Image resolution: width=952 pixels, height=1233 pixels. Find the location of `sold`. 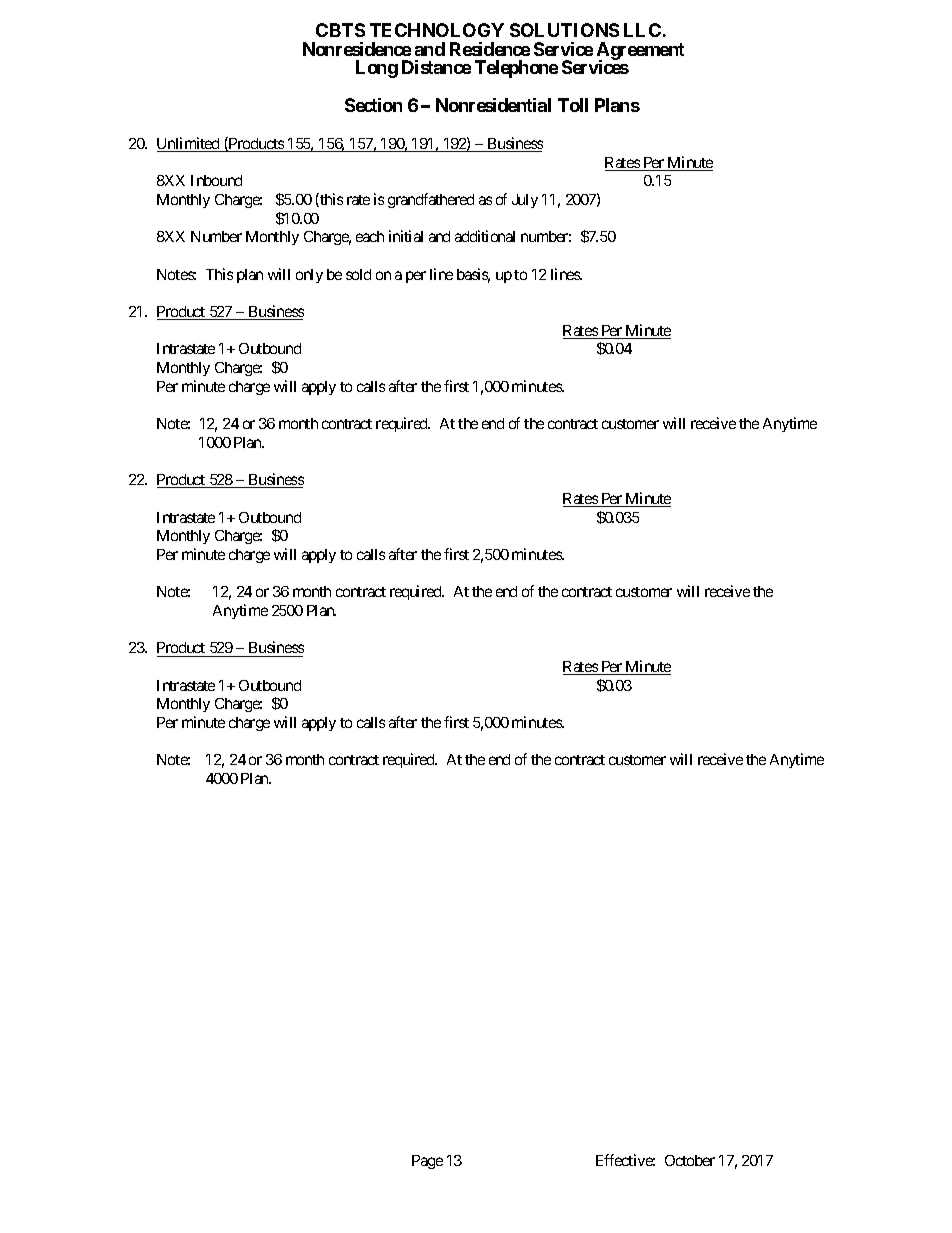

sold is located at coordinates (358, 274).
